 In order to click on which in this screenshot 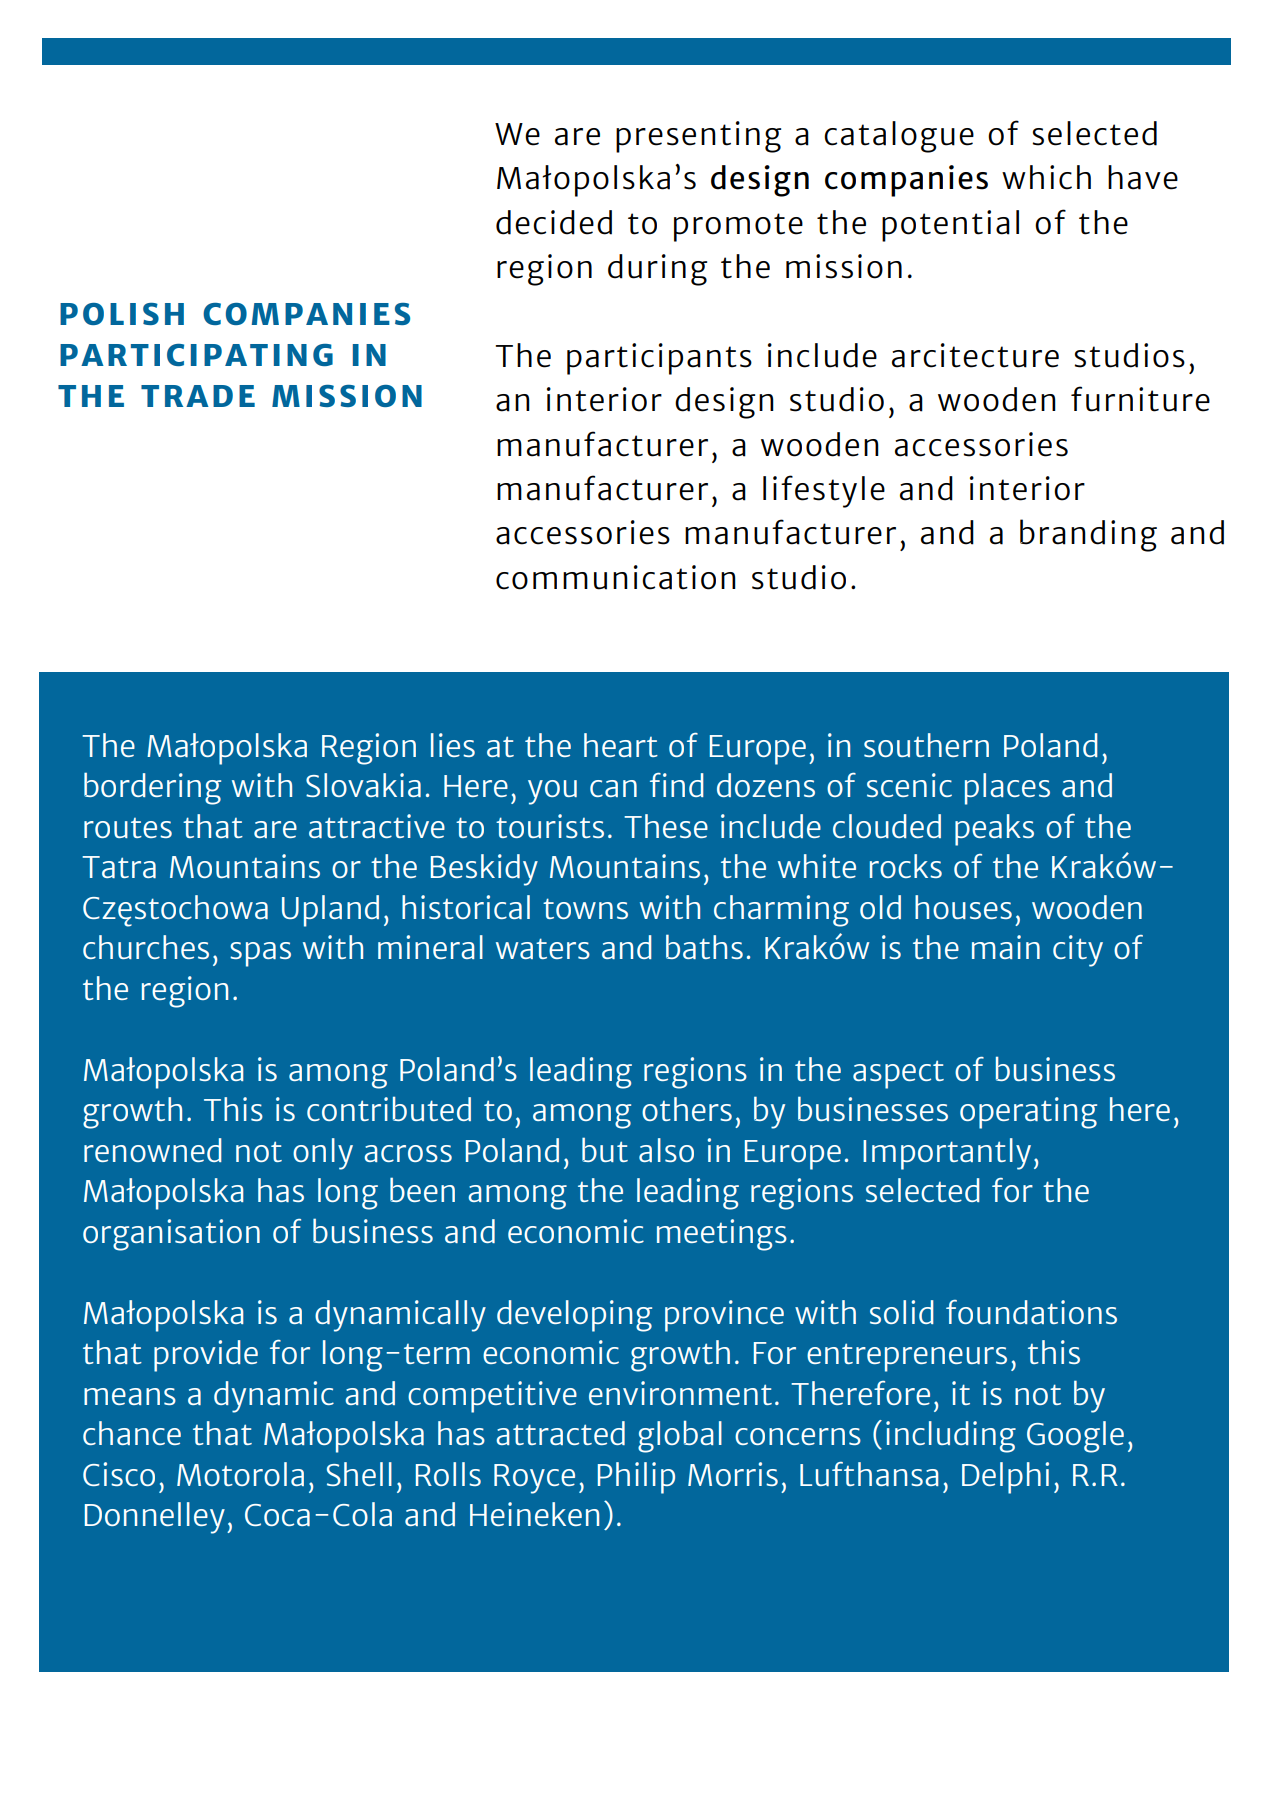, I will do `click(1046, 177)`.
